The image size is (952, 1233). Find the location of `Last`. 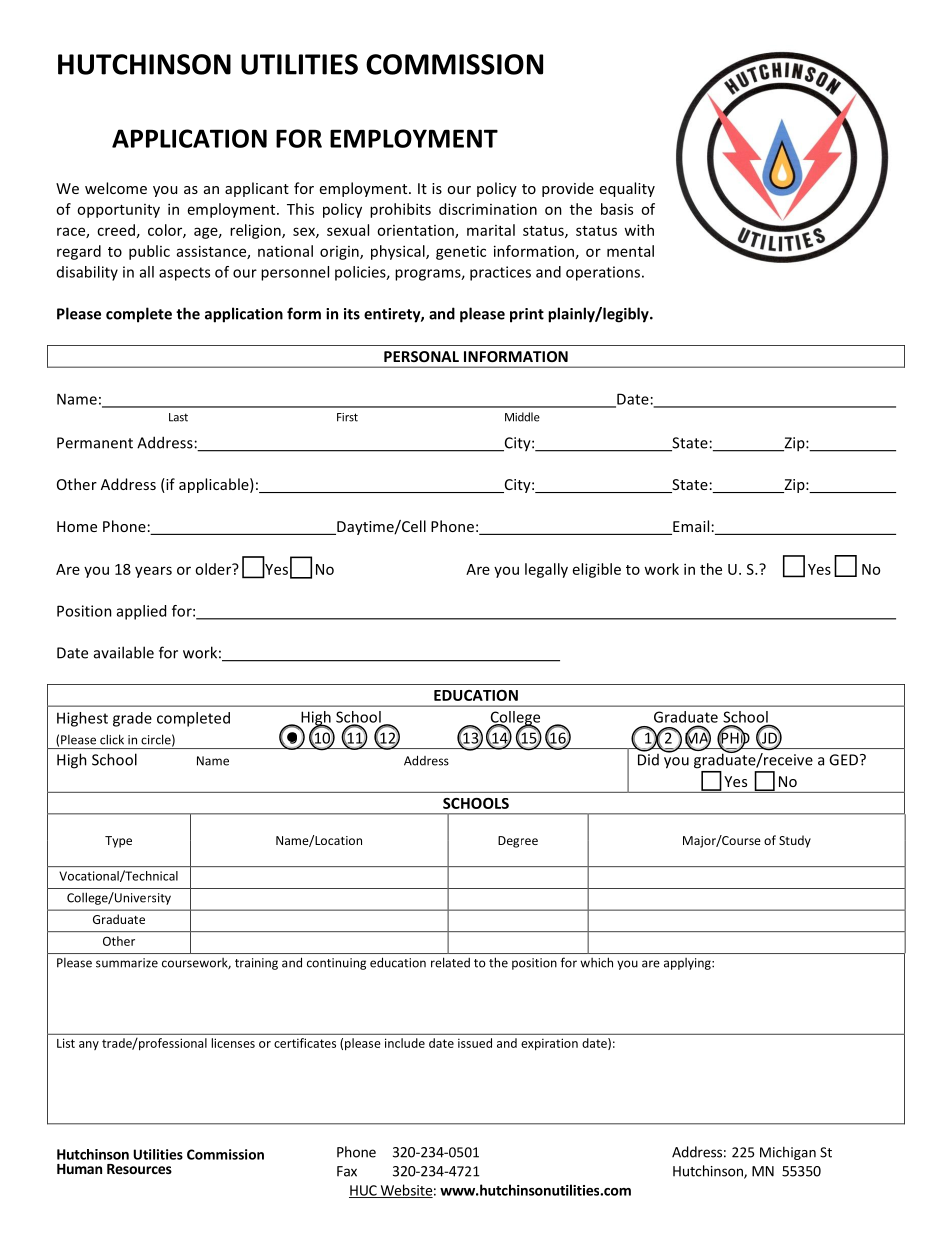

Last is located at coordinates (178, 417).
